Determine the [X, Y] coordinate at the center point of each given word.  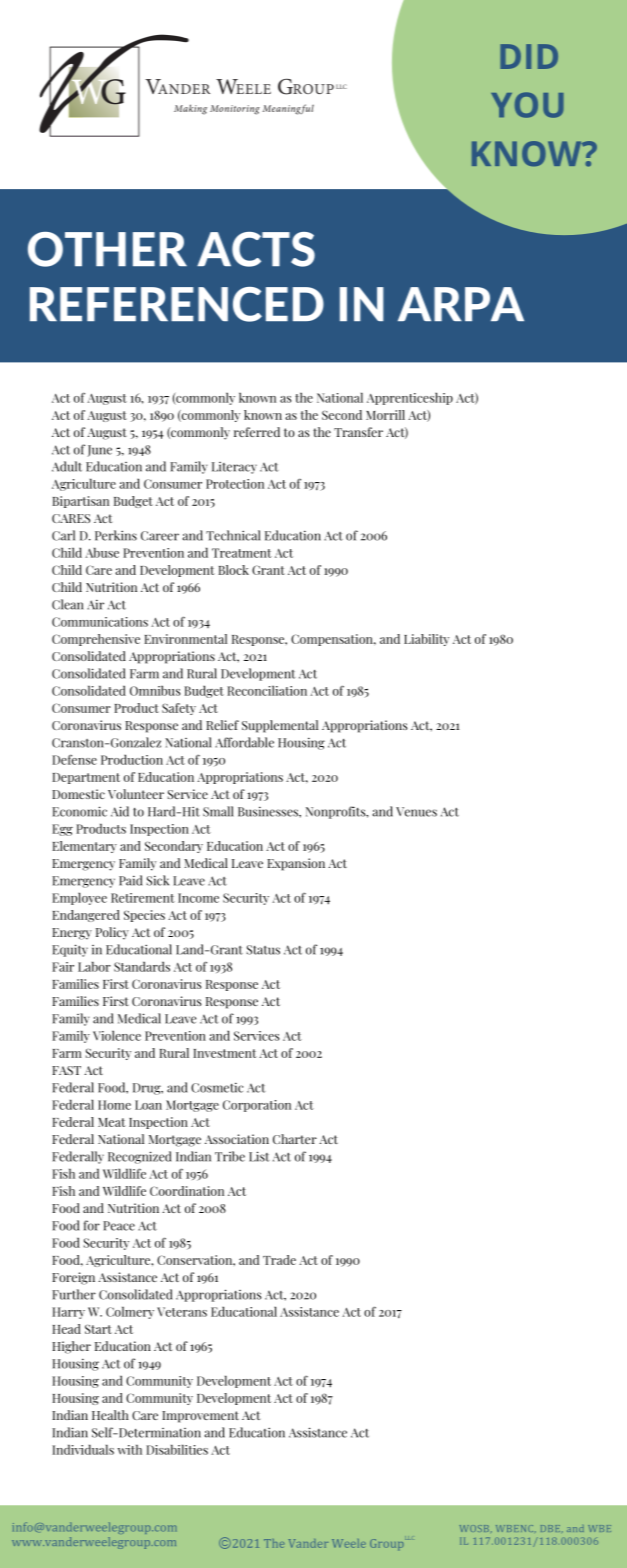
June [99, 451]
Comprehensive [96, 640]
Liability [426, 640]
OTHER [107, 249]
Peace [119, 1226]
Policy [112, 933]
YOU [527, 105]
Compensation [333, 640]
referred [257, 432]
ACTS [256, 249]
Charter [295, 1139]
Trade [279, 1260]
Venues [416, 812]
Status [263, 950]
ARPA [461, 304]
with [130, 1450]
